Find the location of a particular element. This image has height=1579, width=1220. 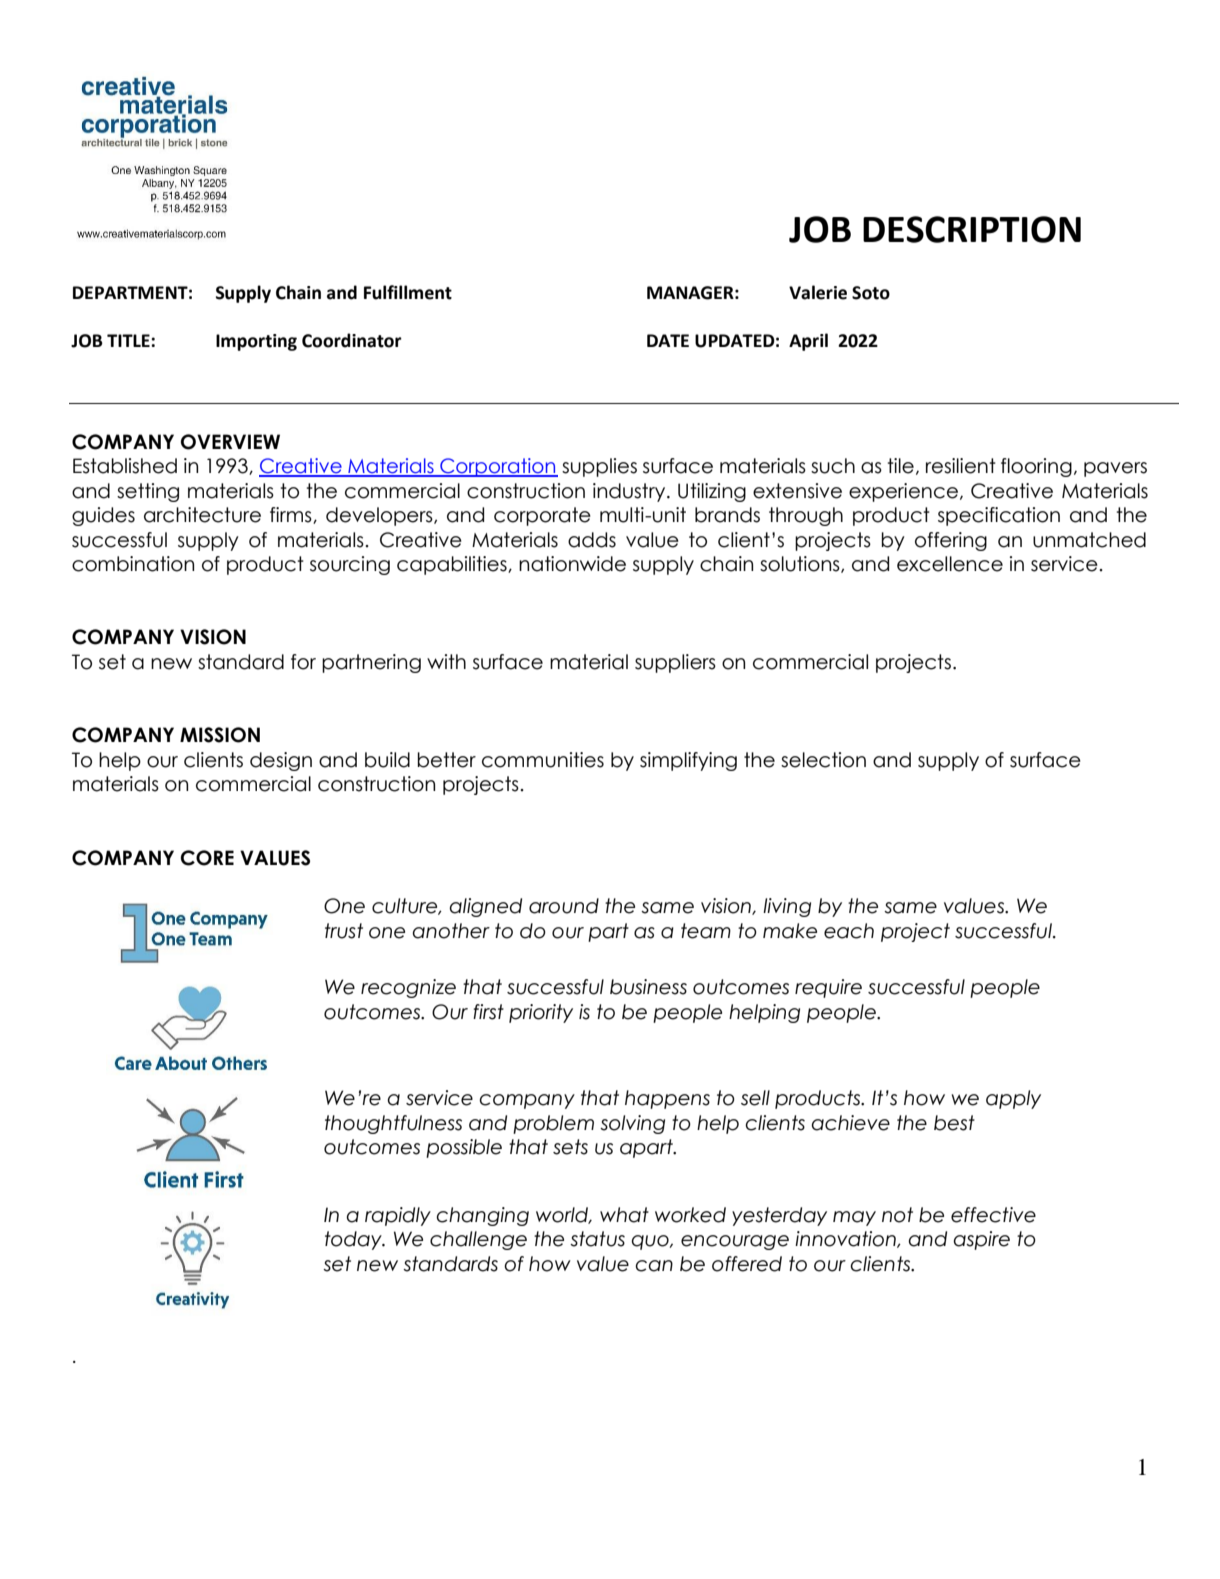

DESCRIPTION is located at coordinates (972, 229).
